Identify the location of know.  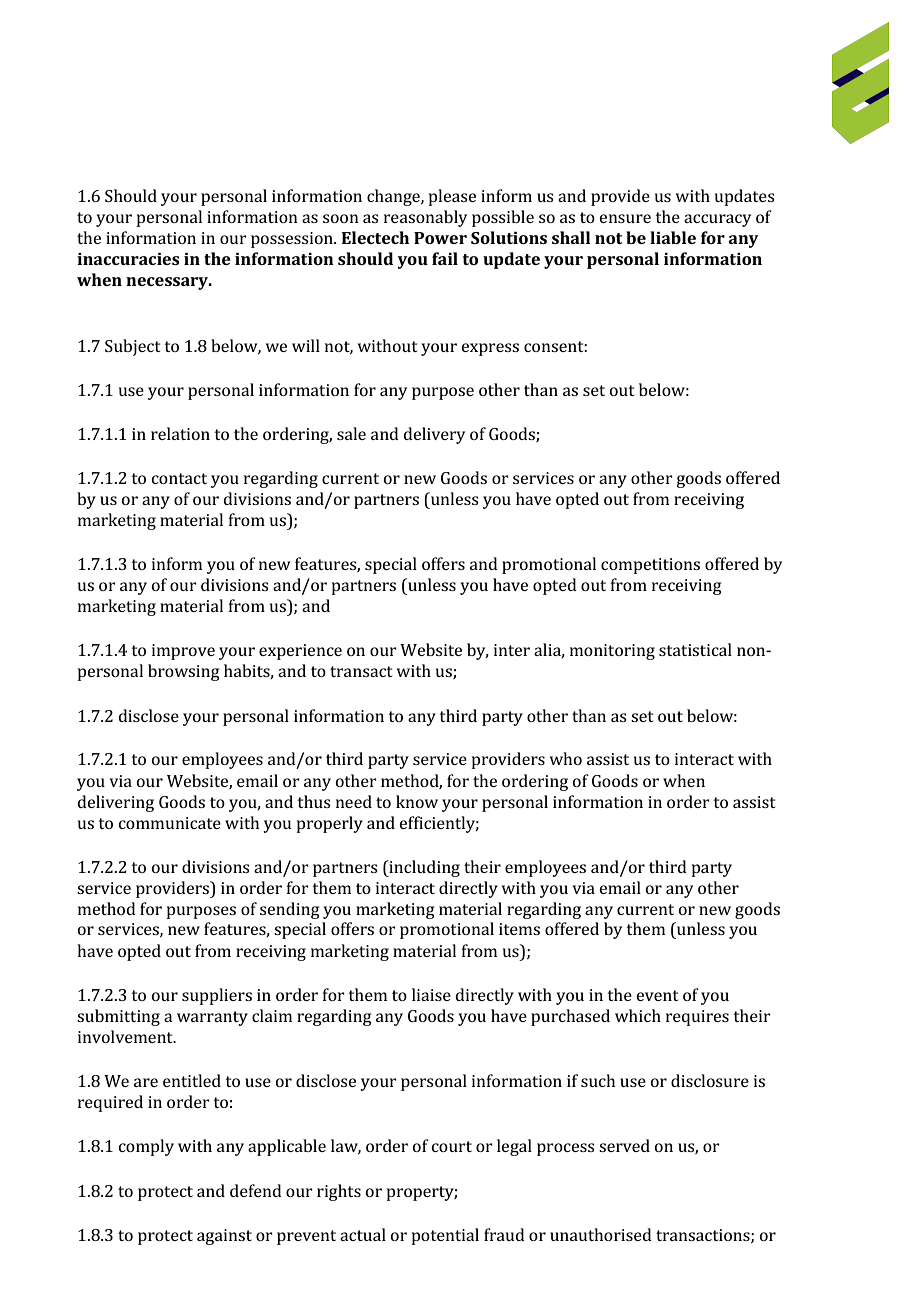
(417, 801).
